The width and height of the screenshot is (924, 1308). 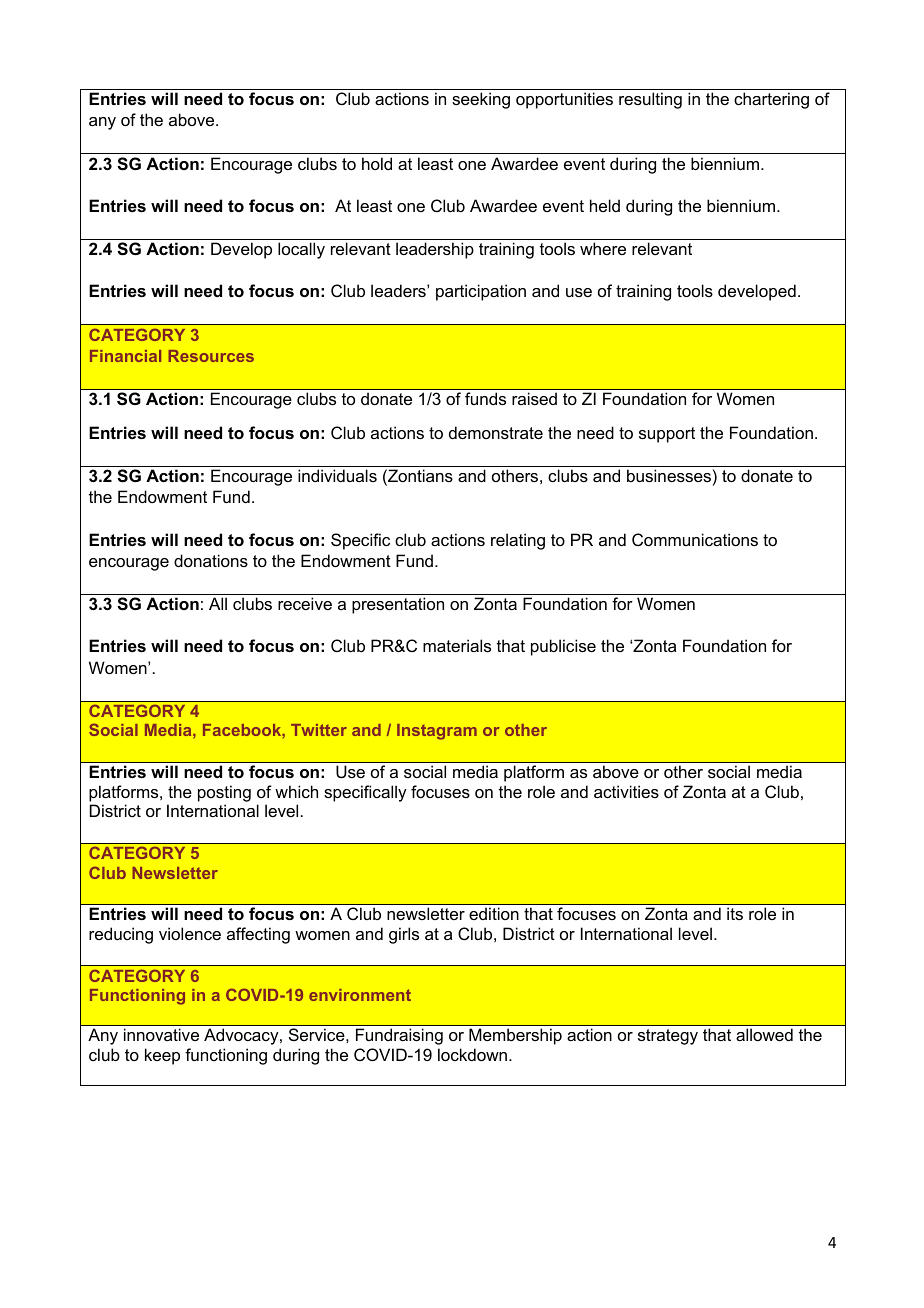 What do you see at coordinates (377, 163) in the screenshot?
I see `hold` at bounding box center [377, 163].
